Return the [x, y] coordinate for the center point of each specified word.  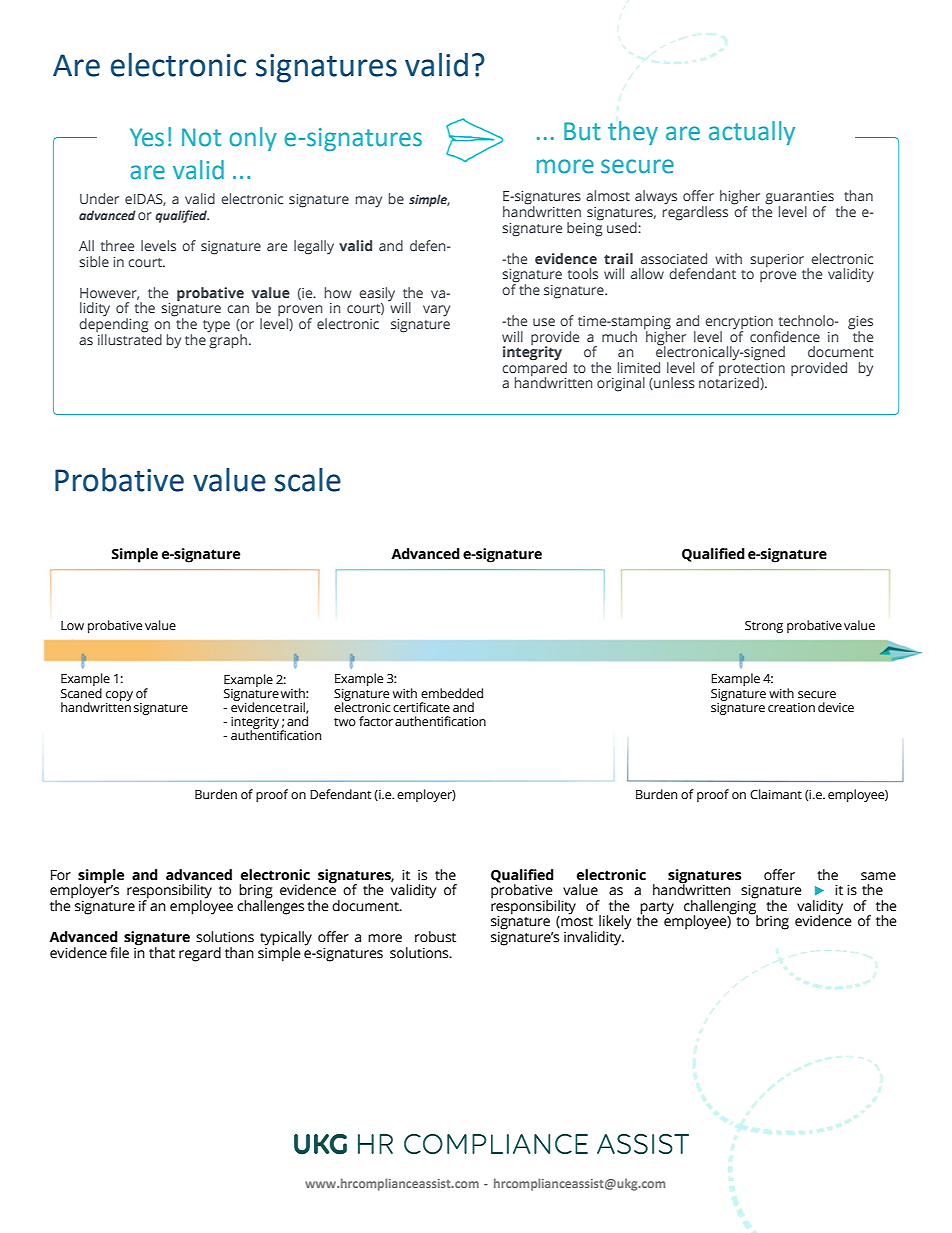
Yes [147, 137]
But [582, 131]
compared [534, 369]
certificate [421, 707]
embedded [452, 693]
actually [752, 133]
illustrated [129, 338]
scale [307, 480]
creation [791, 708]
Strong [764, 627]
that [162, 953]
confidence [785, 336]
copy [119, 697]
